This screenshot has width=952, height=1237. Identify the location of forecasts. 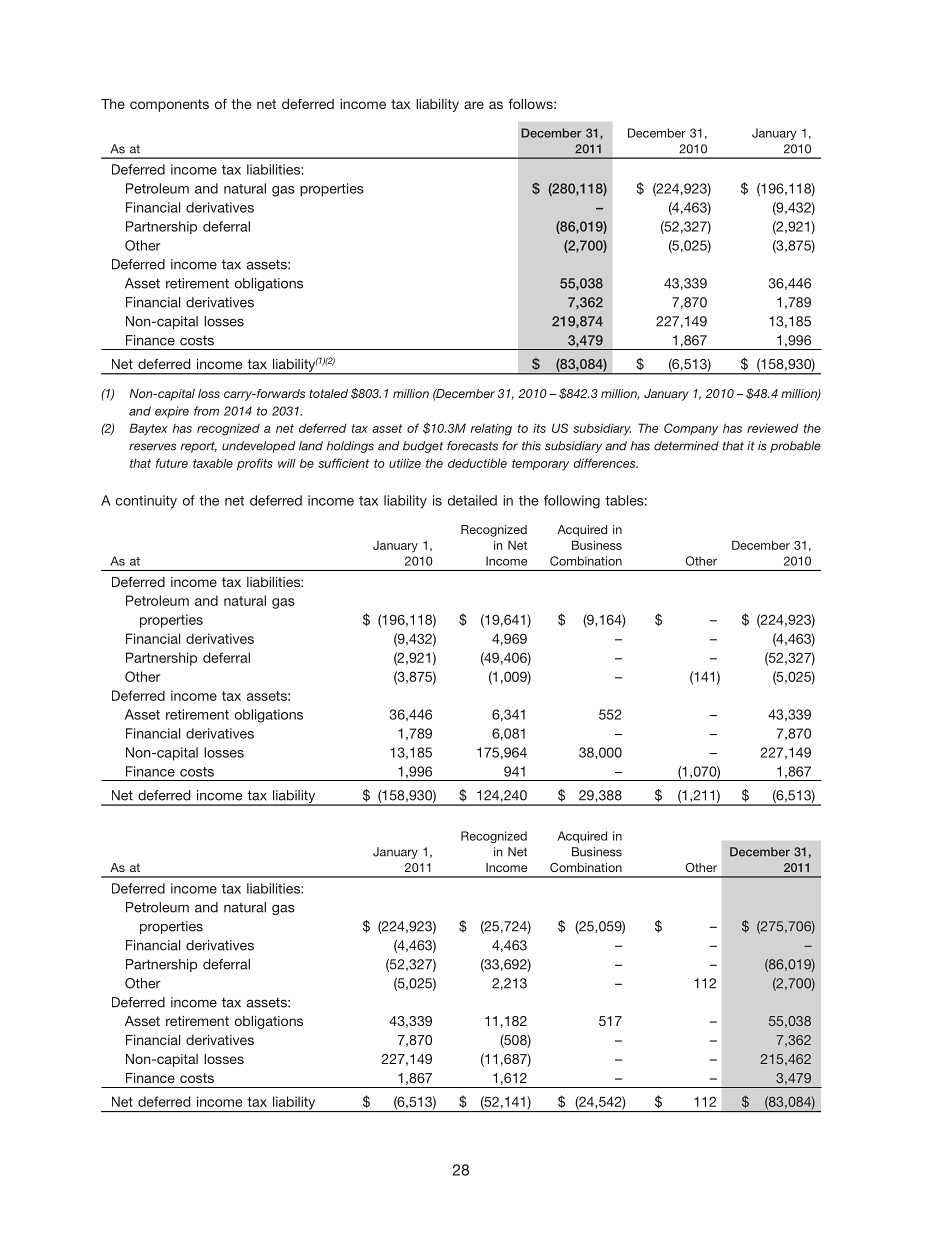
(472, 446).
